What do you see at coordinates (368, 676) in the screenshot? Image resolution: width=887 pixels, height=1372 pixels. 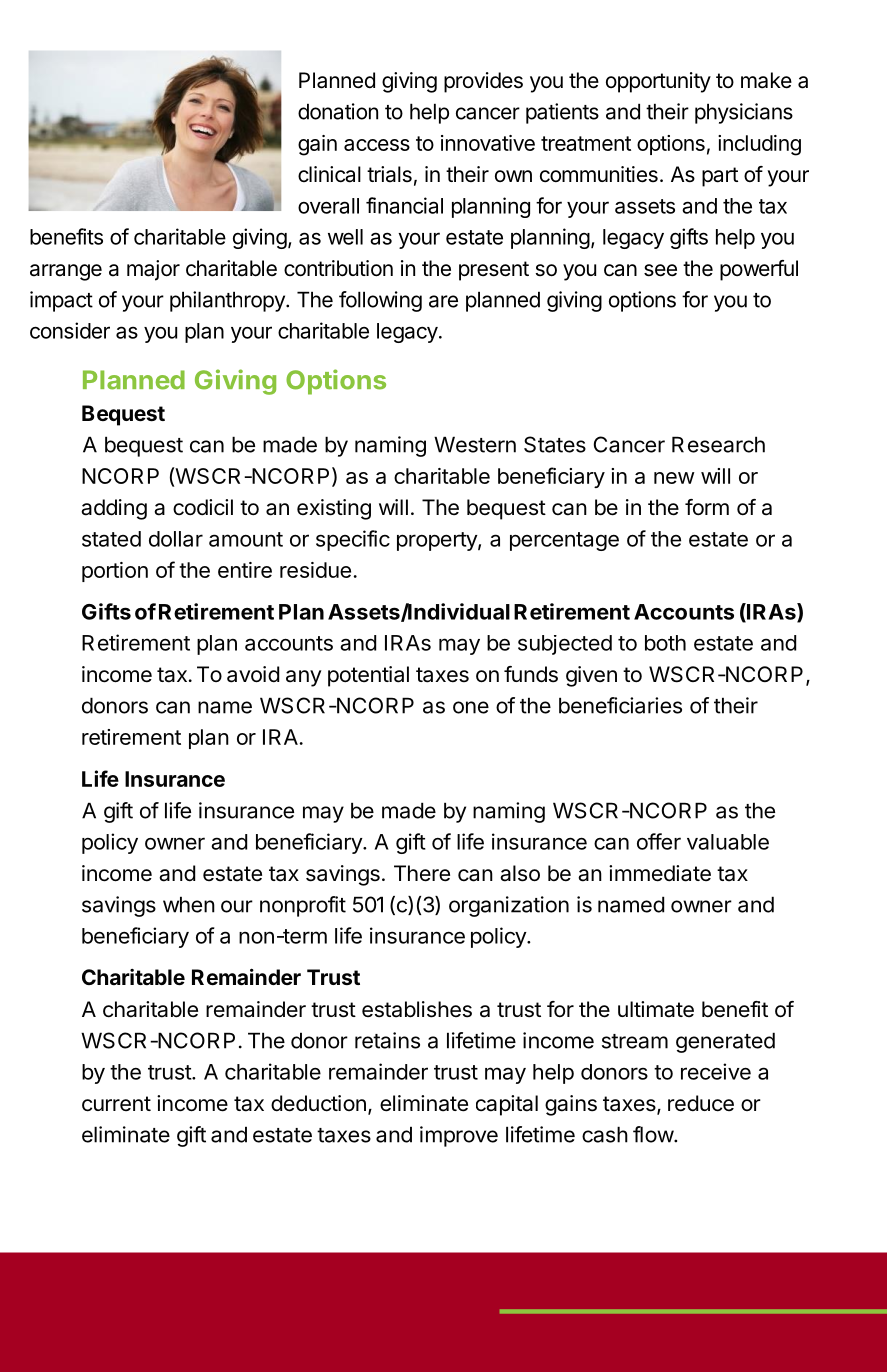 I see `potential` at bounding box center [368, 676].
